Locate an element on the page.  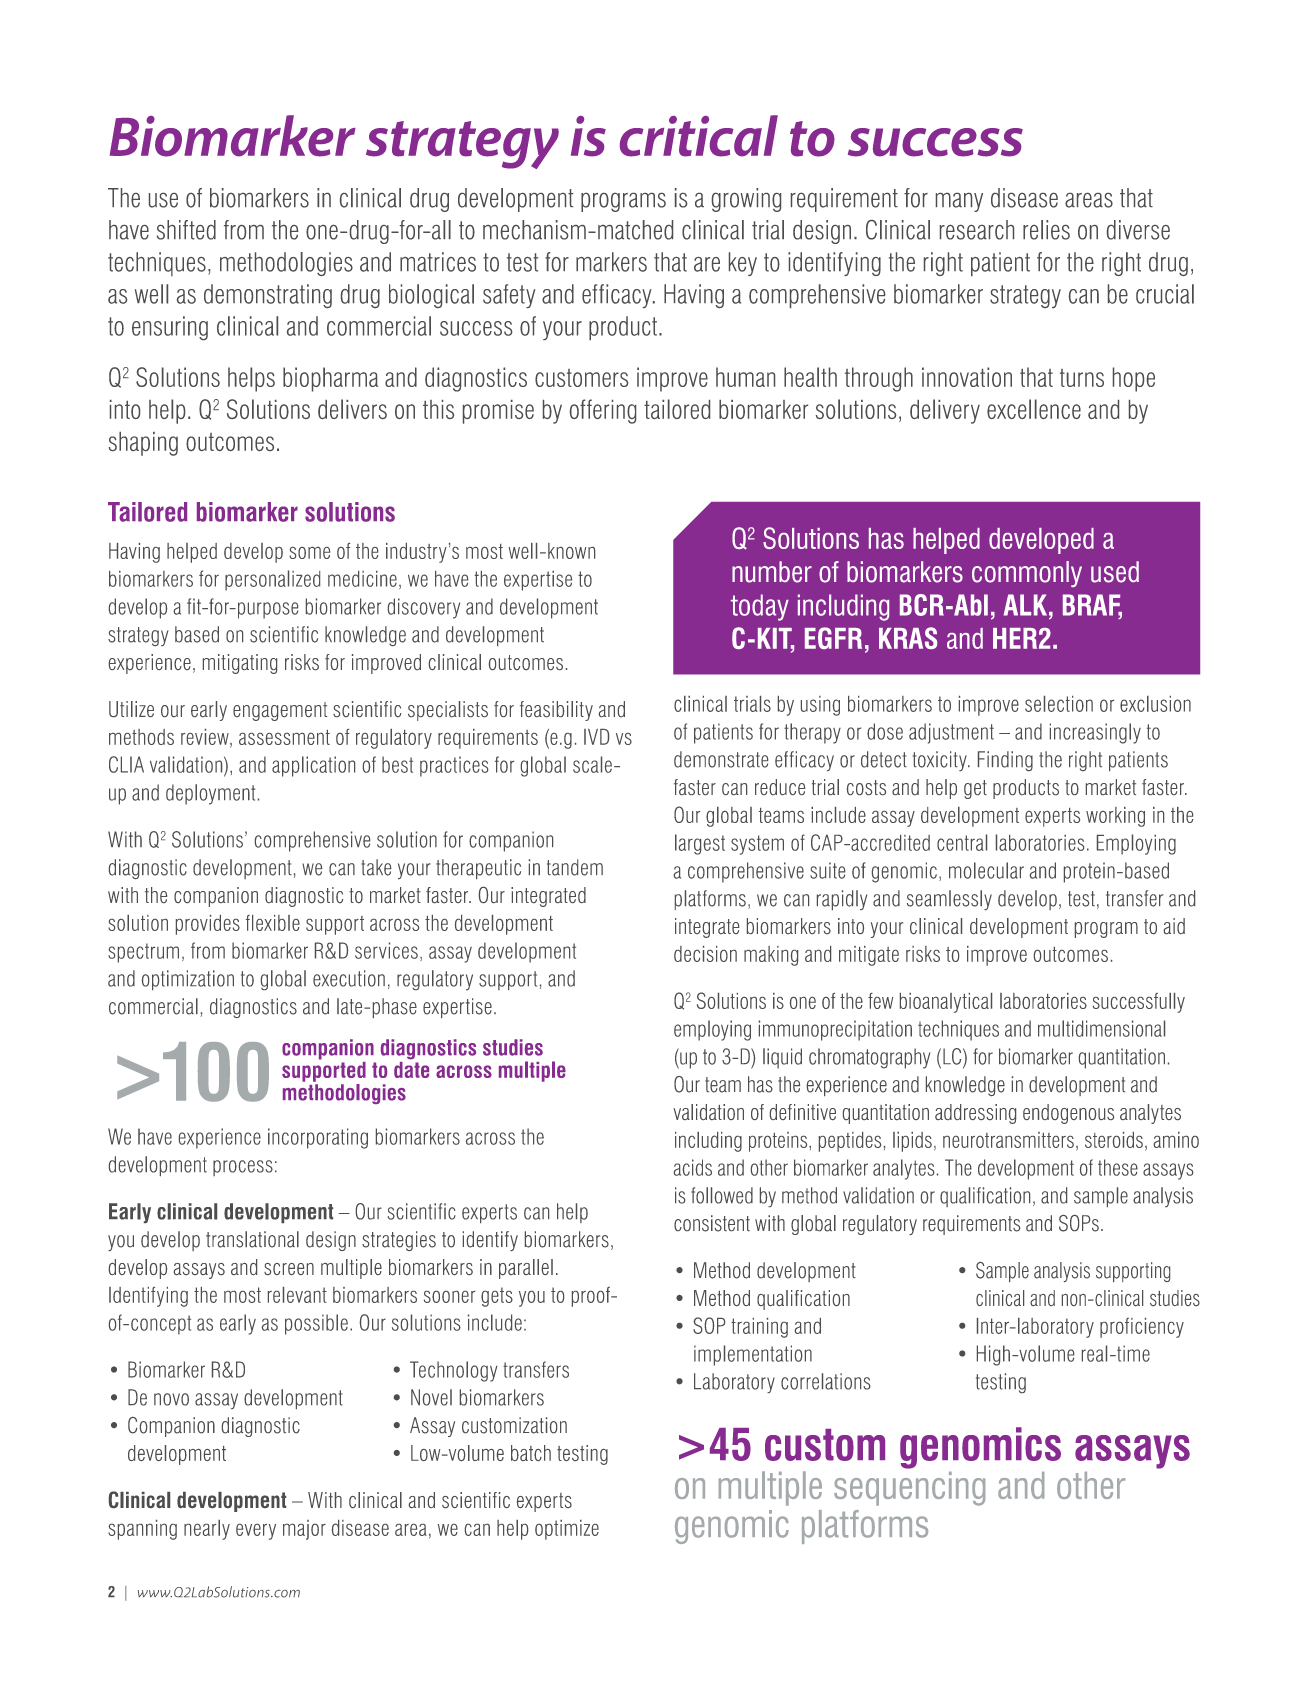
relies is located at coordinates (1046, 230).
